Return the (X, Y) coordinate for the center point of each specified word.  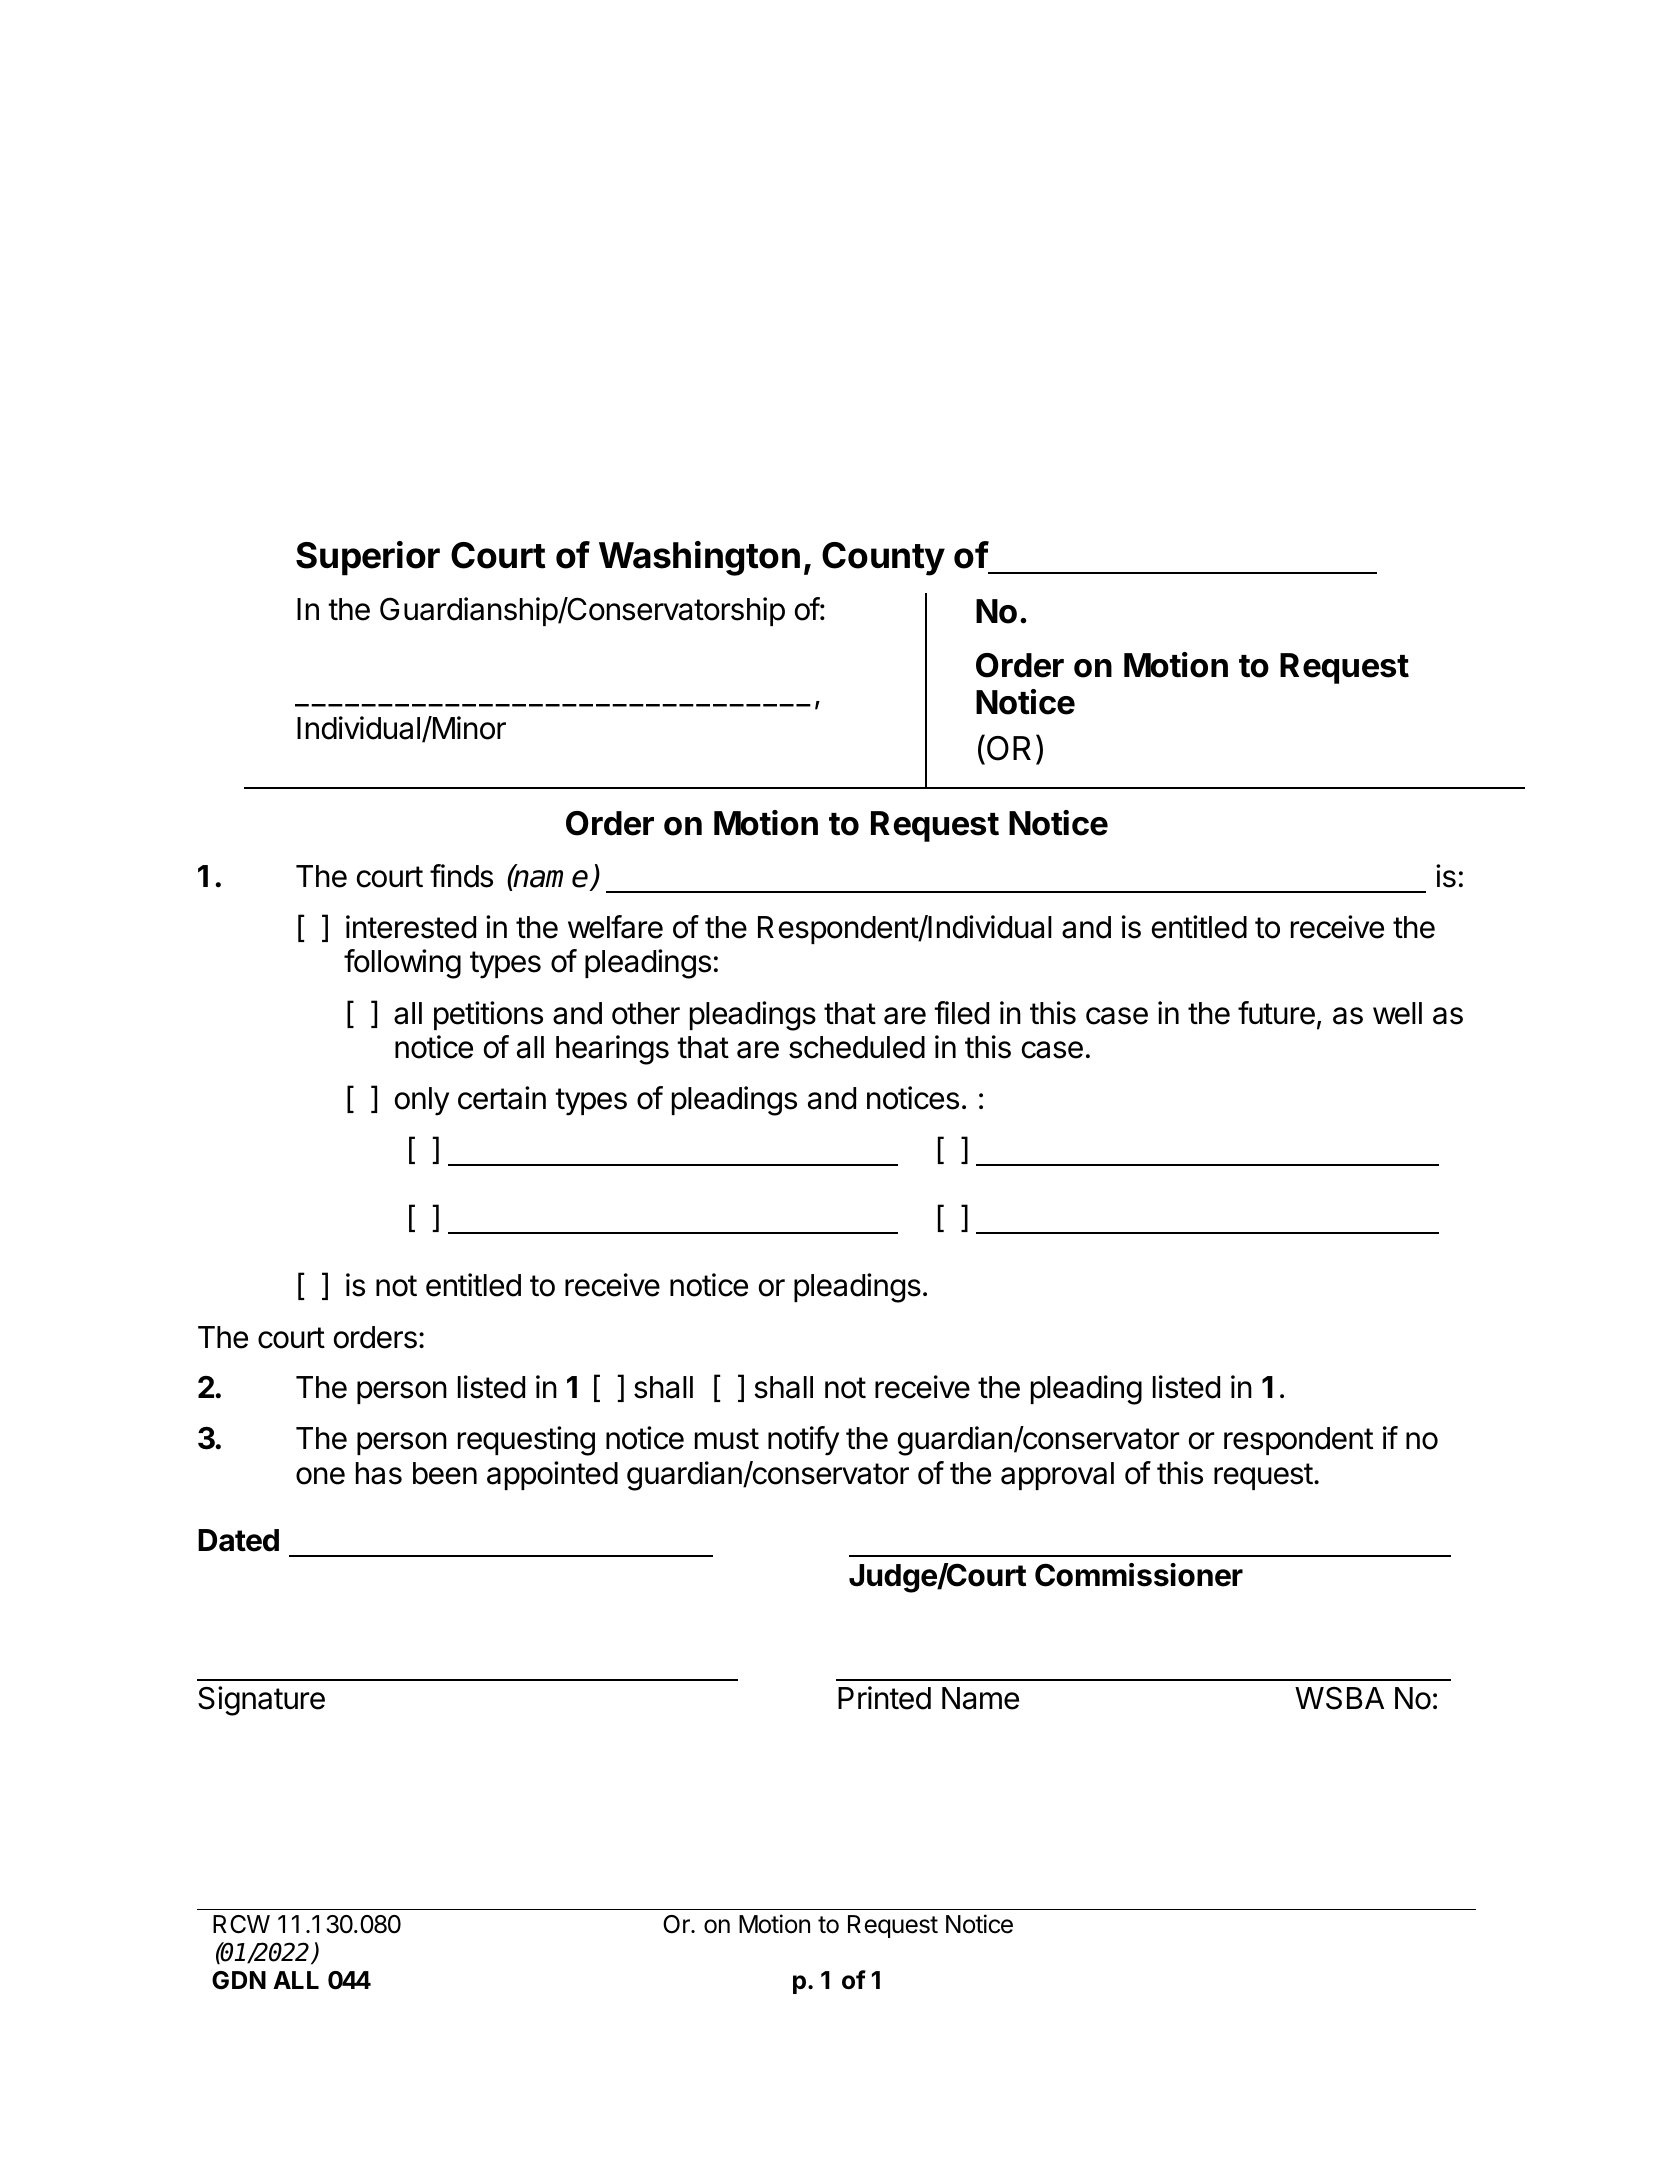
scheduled (857, 1047)
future (1276, 1013)
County (883, 559)
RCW (241, 1924)
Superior (368, 558)
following (402, 964)
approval (1057, 1476)
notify (803, 1441)
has (379, 1473)
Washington (699, 558)
